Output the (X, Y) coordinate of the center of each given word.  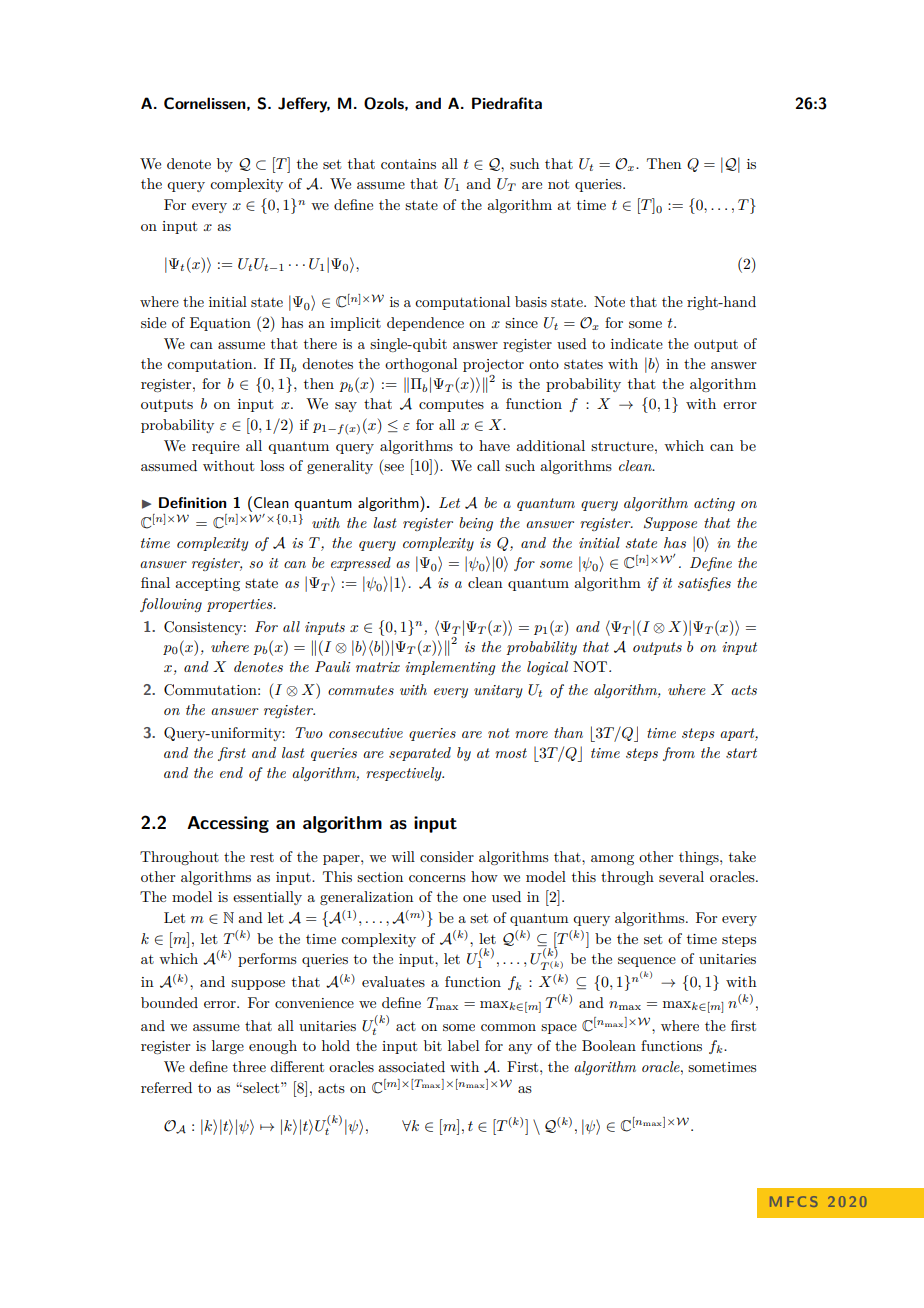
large (228, 1047)
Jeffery (304, 105)
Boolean (609, 1045)
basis (531, 301)
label (463, 1045)
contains (408, 164)
